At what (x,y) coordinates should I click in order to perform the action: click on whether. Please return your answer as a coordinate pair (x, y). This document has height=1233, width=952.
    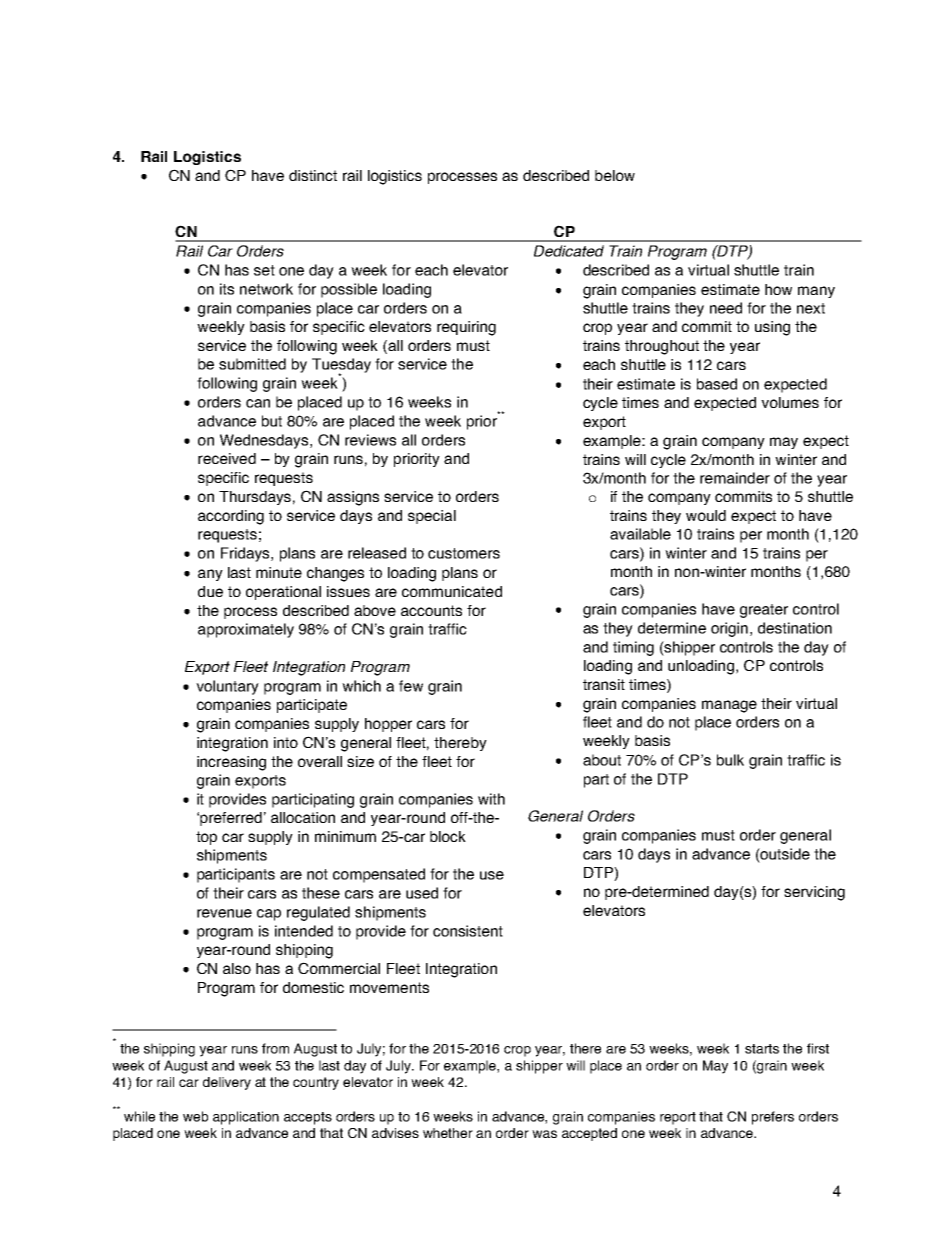
    Looking at the image, I should click on (448, 1133).
